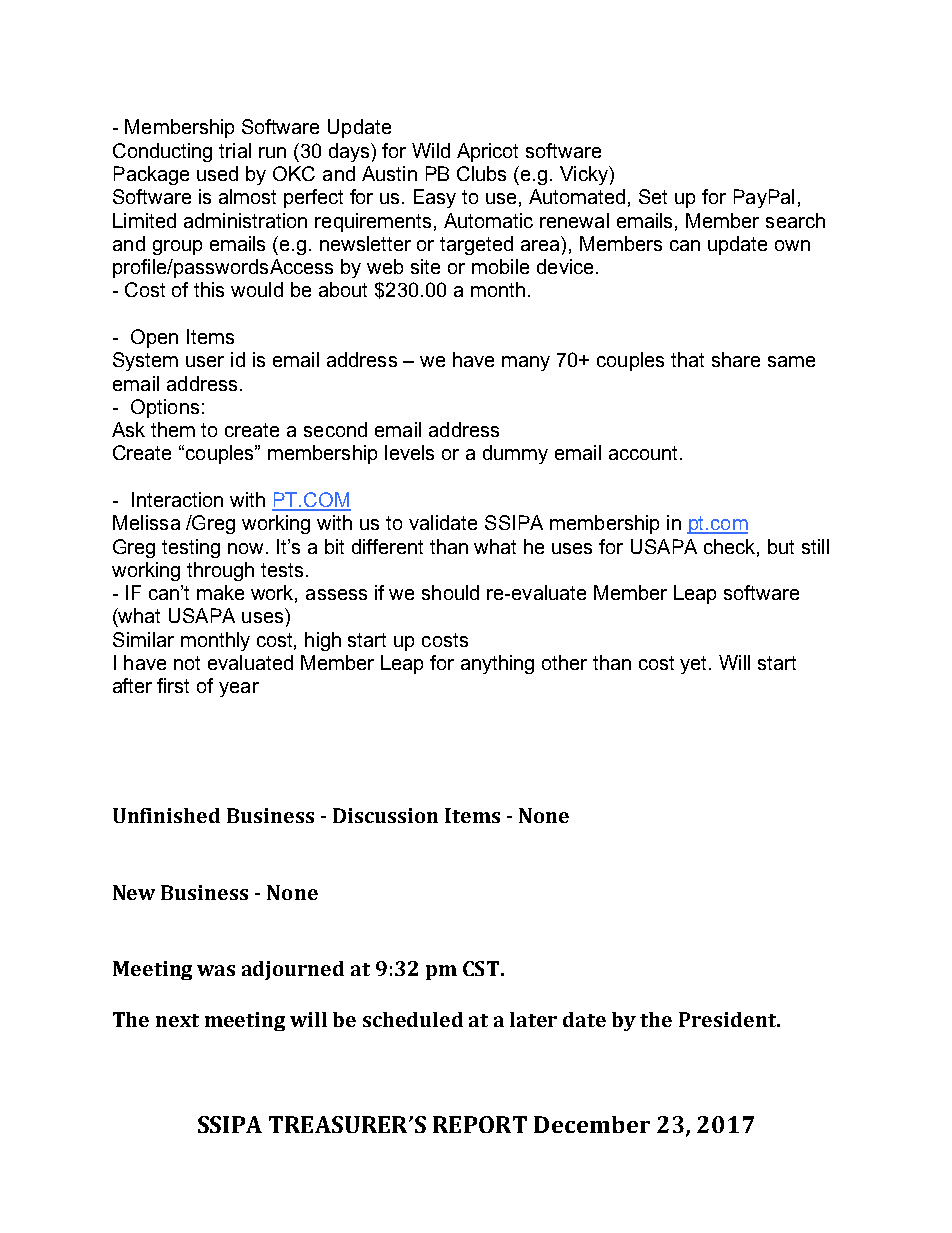 The height and width of the page is (1233, 952). What do you see at coordinates (481, 173) in the page?
I see `Clubs` at bounding box center [481, 173].
